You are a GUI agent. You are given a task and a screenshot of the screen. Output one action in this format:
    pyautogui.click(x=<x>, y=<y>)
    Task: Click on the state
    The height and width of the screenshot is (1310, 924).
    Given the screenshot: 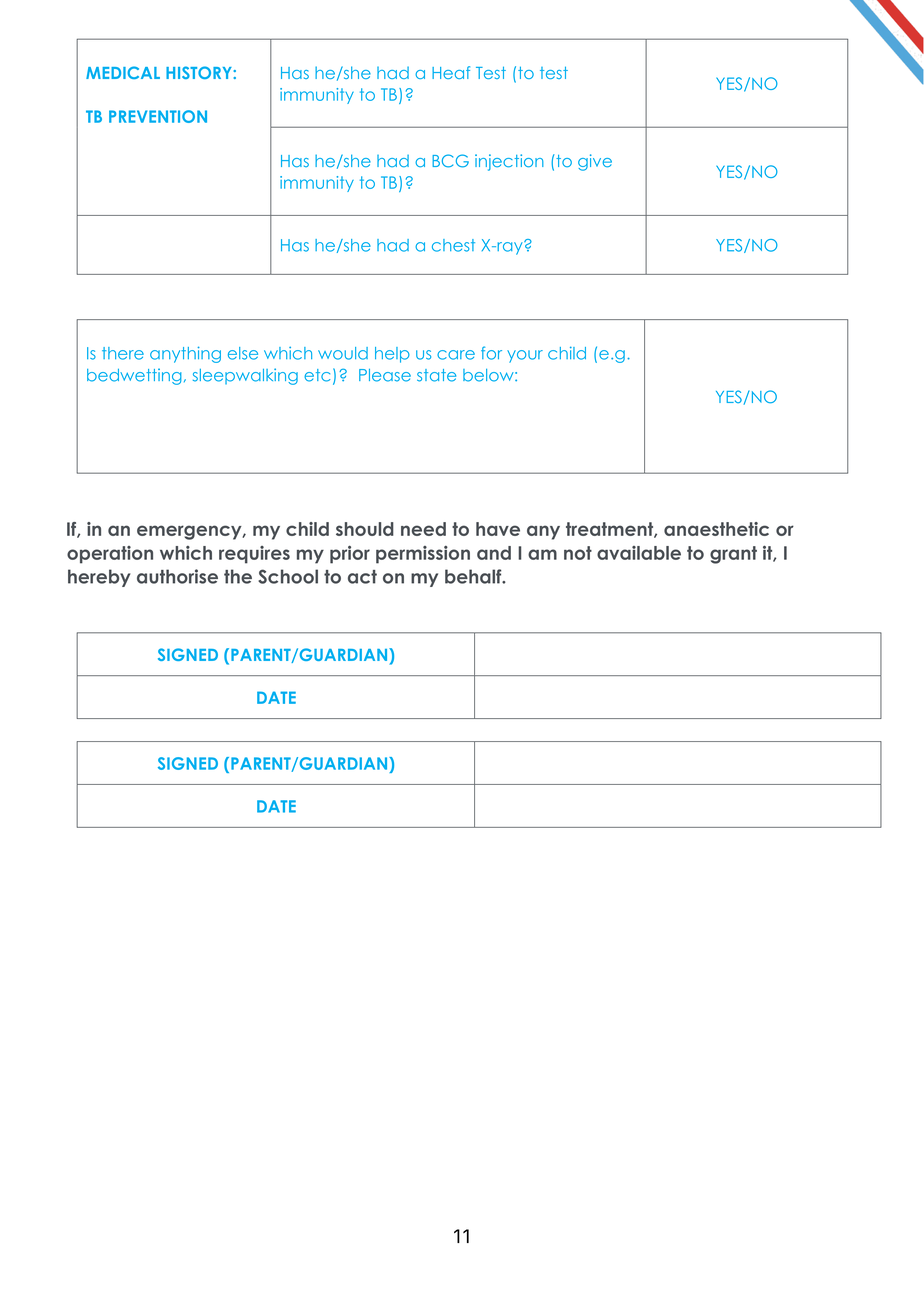 What is the action you would take?
    pyautogui.click(x=436, y=375)
